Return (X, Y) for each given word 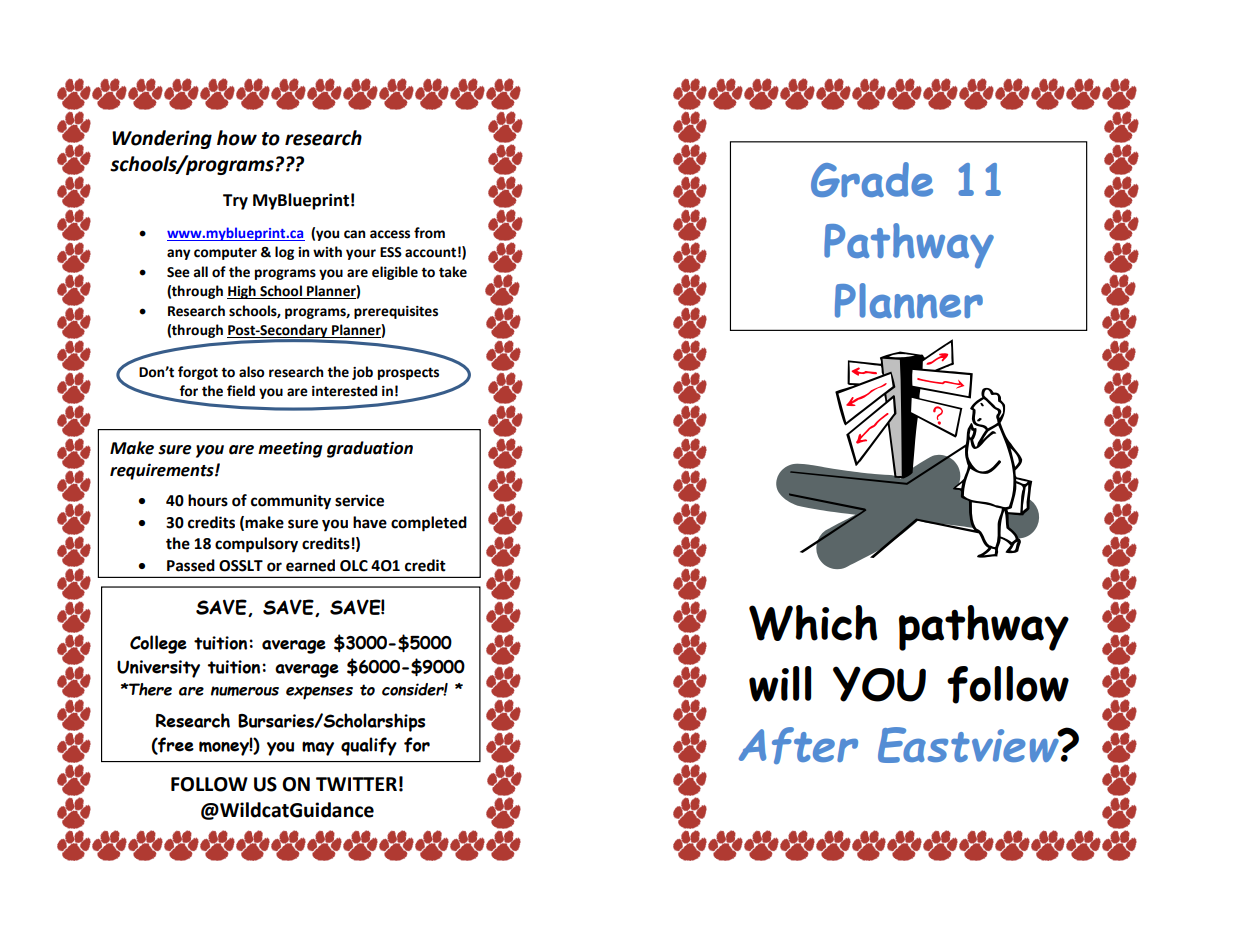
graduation (370, 449)
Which (813, 623)
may (318, 748)
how (237, 138)
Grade (872, 179)
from (429, 233)
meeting (290, 449)
